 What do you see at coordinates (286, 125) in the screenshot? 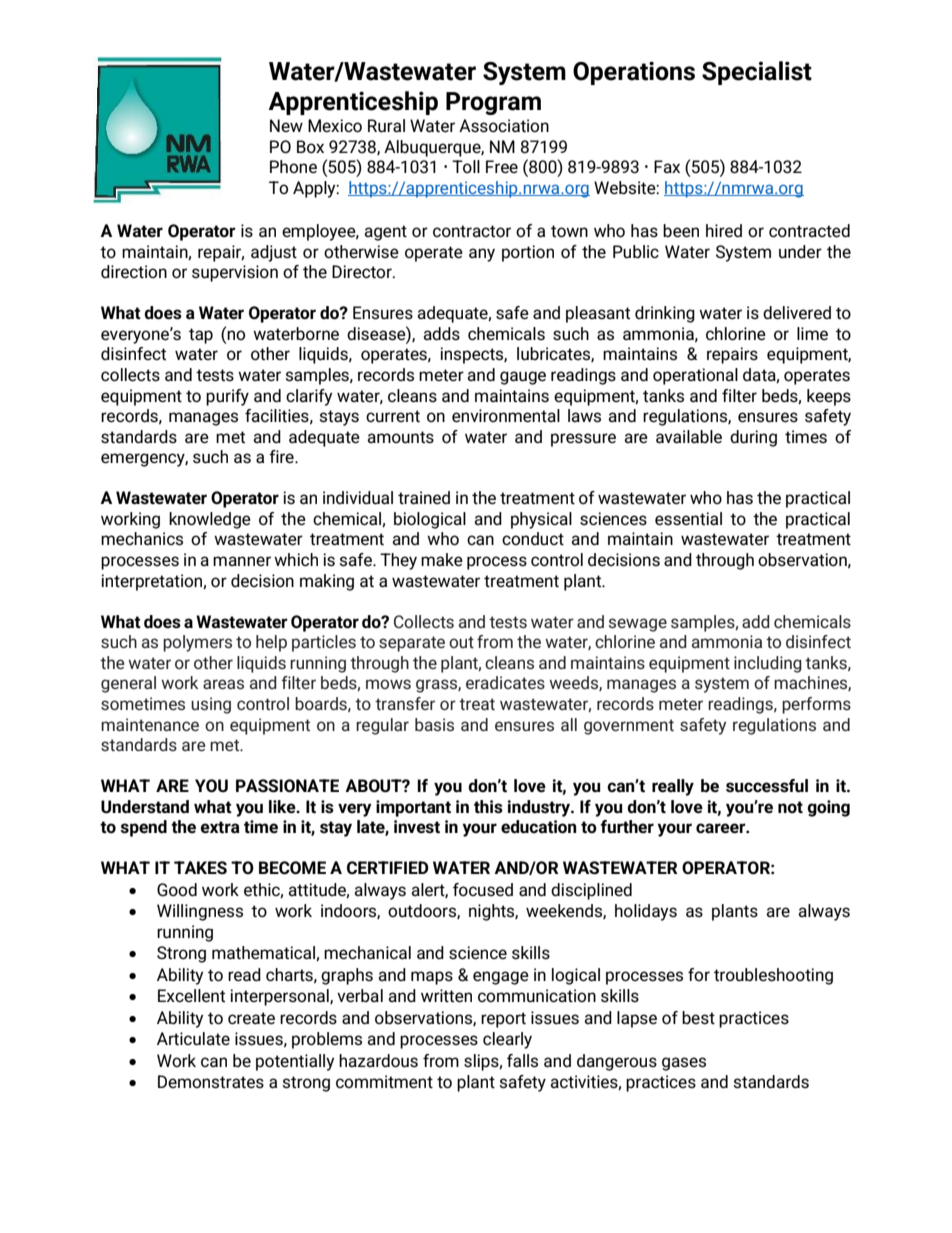
I see `New` at bounding box center [286, 125].
